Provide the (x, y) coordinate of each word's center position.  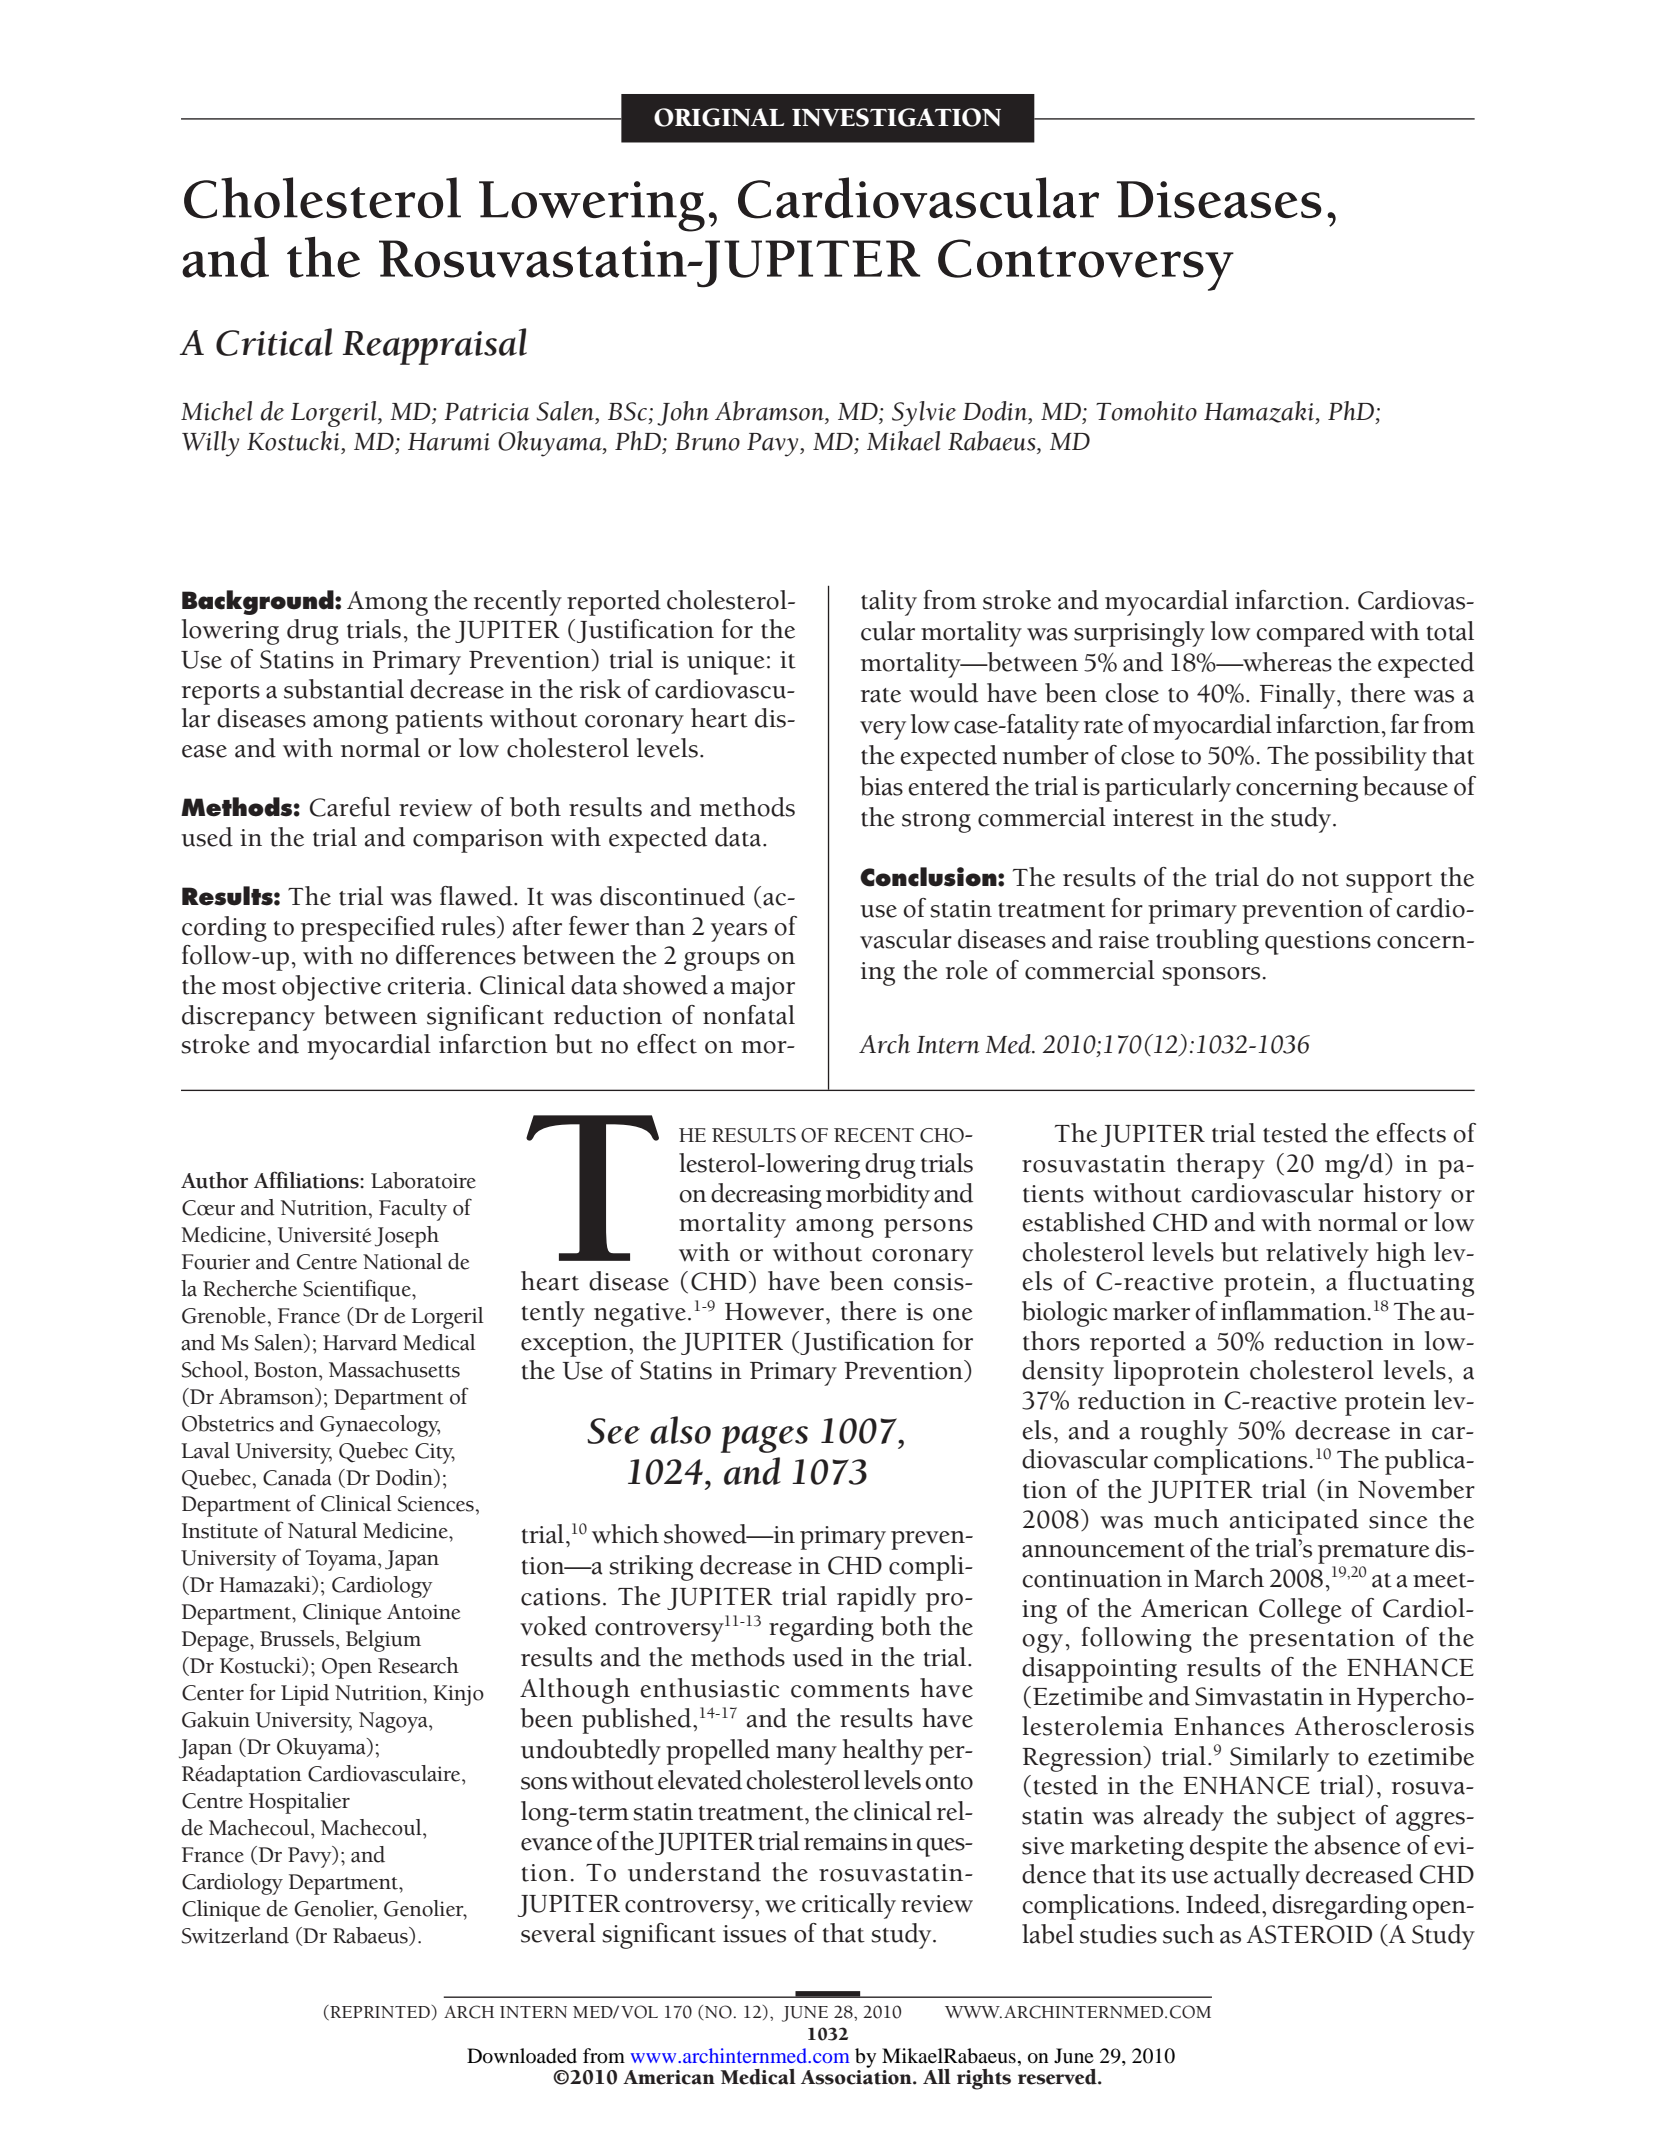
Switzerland (235, 1935)
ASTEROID (1309, 1934)
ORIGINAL (719, 117)
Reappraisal (435, 346)
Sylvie (924, 414)
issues (754, 1934)
